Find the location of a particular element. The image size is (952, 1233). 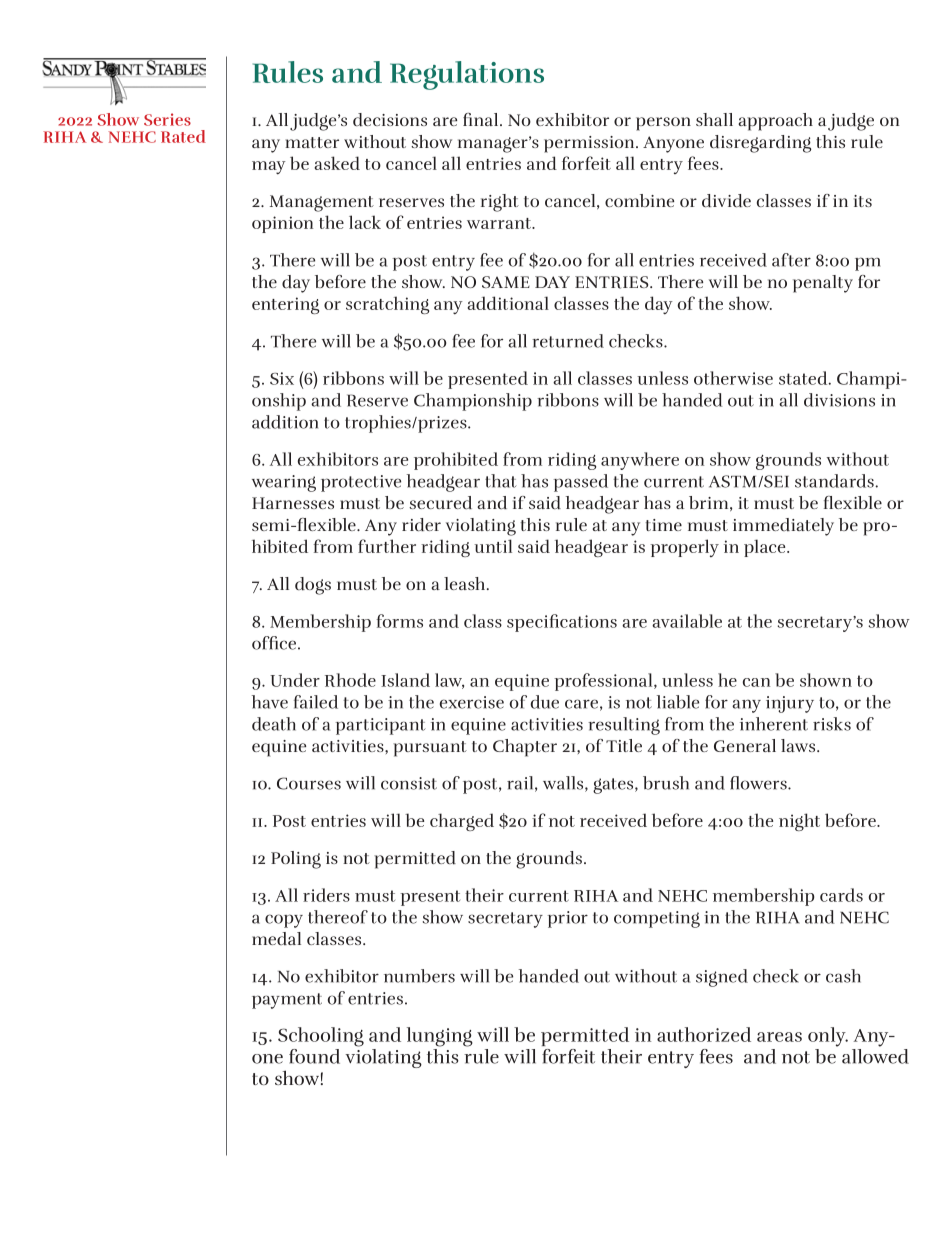

matter is located at coordinates (312, 142).
